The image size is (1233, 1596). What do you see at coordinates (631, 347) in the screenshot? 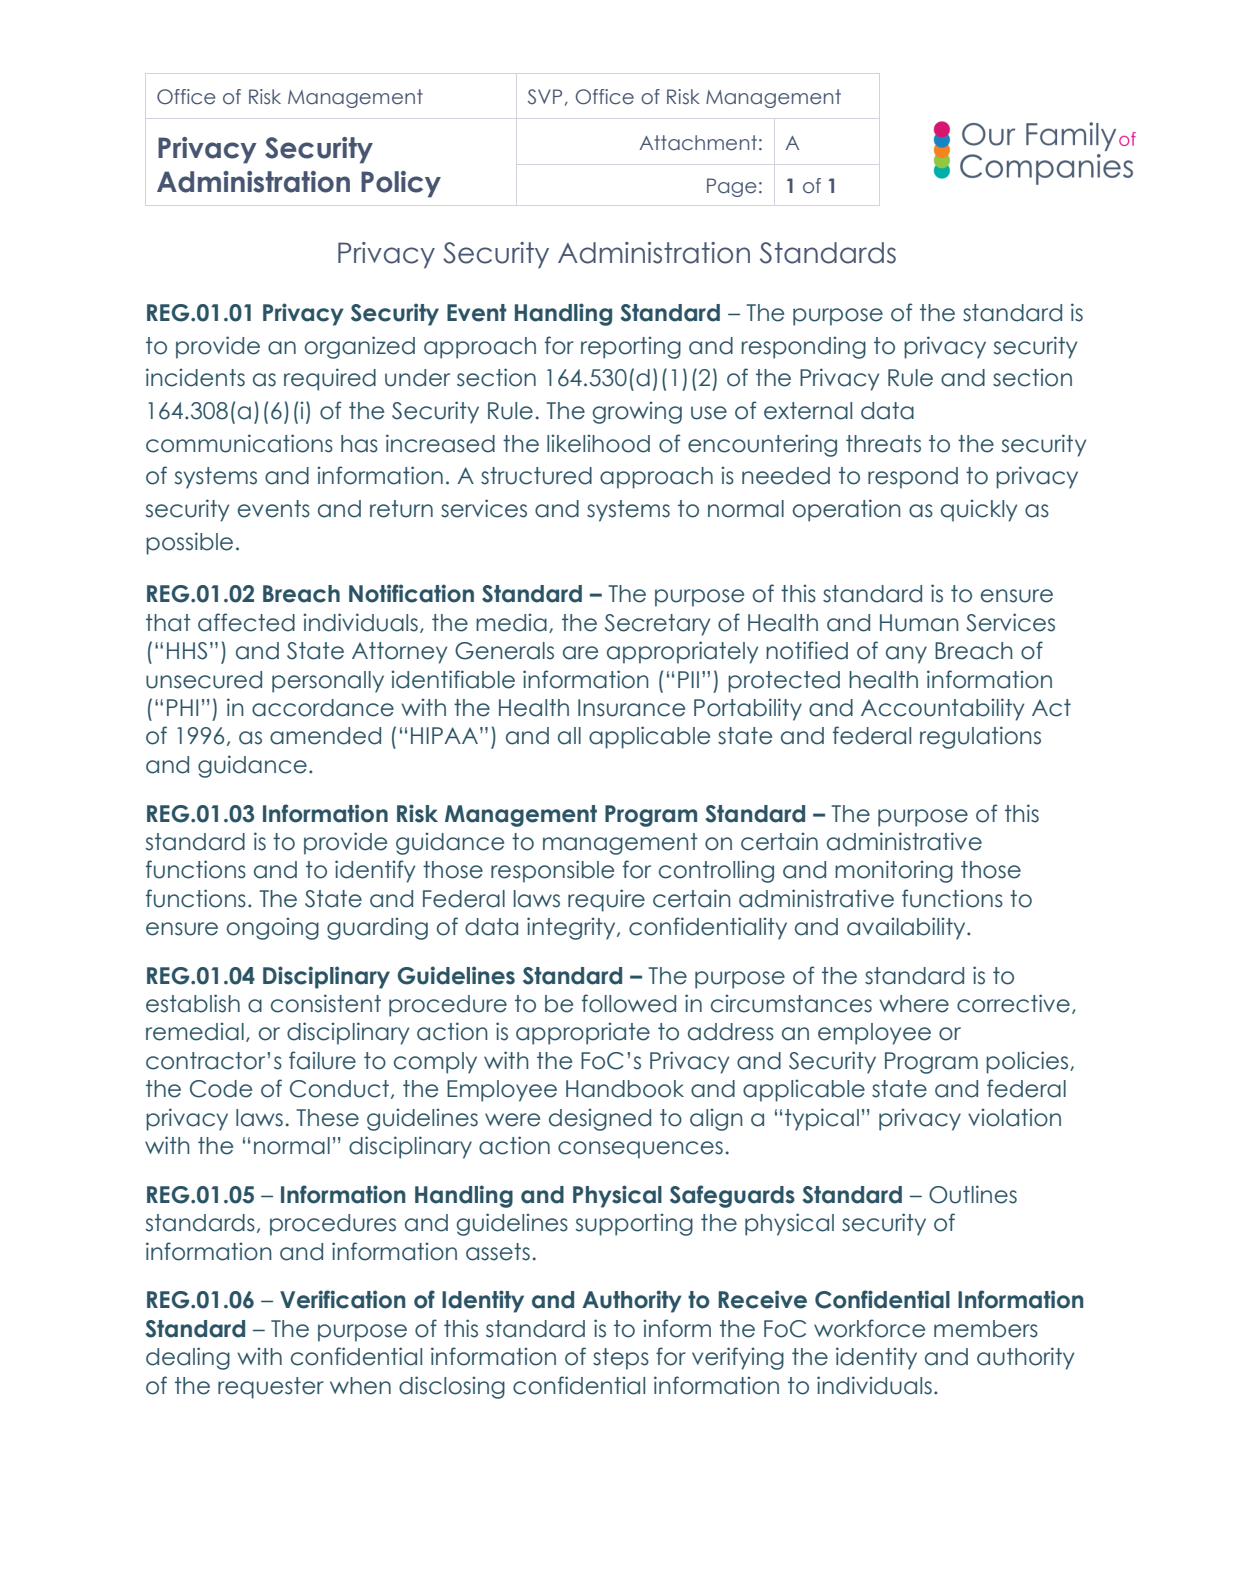
I see `reporting` at bounding box center [631, 347].
